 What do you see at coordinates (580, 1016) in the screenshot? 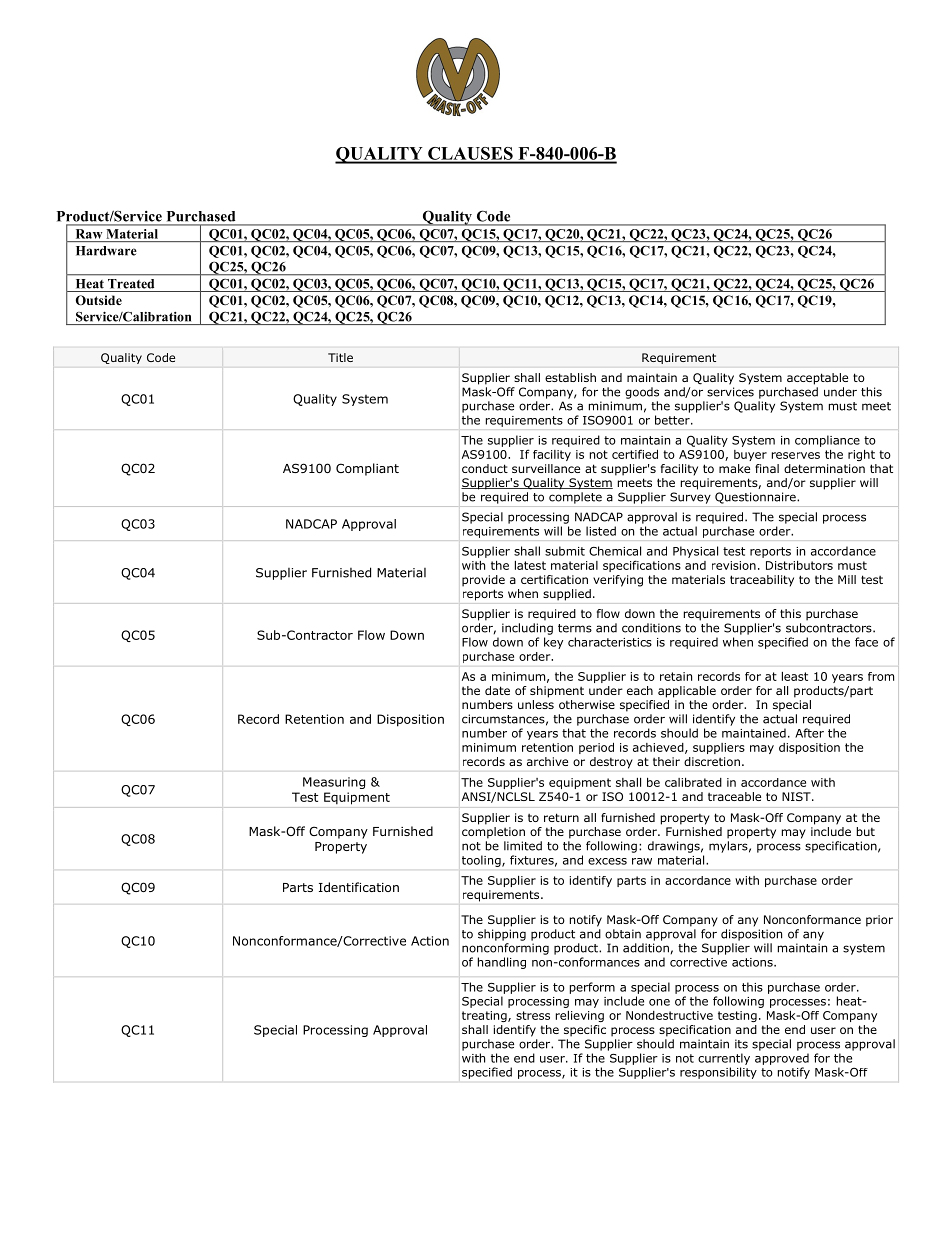
I see `relieving` at bounding box center [580, 1016].
